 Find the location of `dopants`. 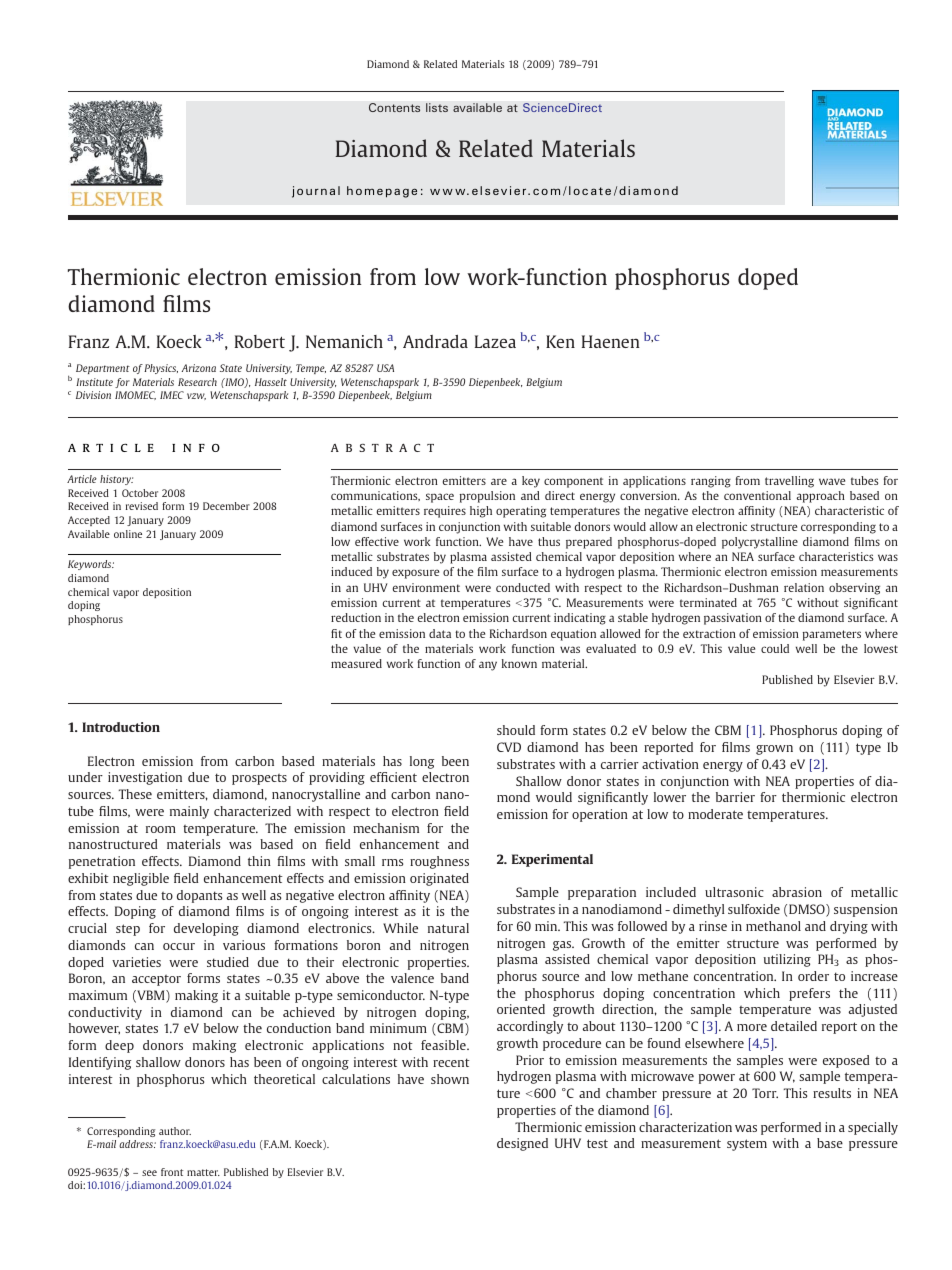

dopants is located at coordinates (199, 896).
